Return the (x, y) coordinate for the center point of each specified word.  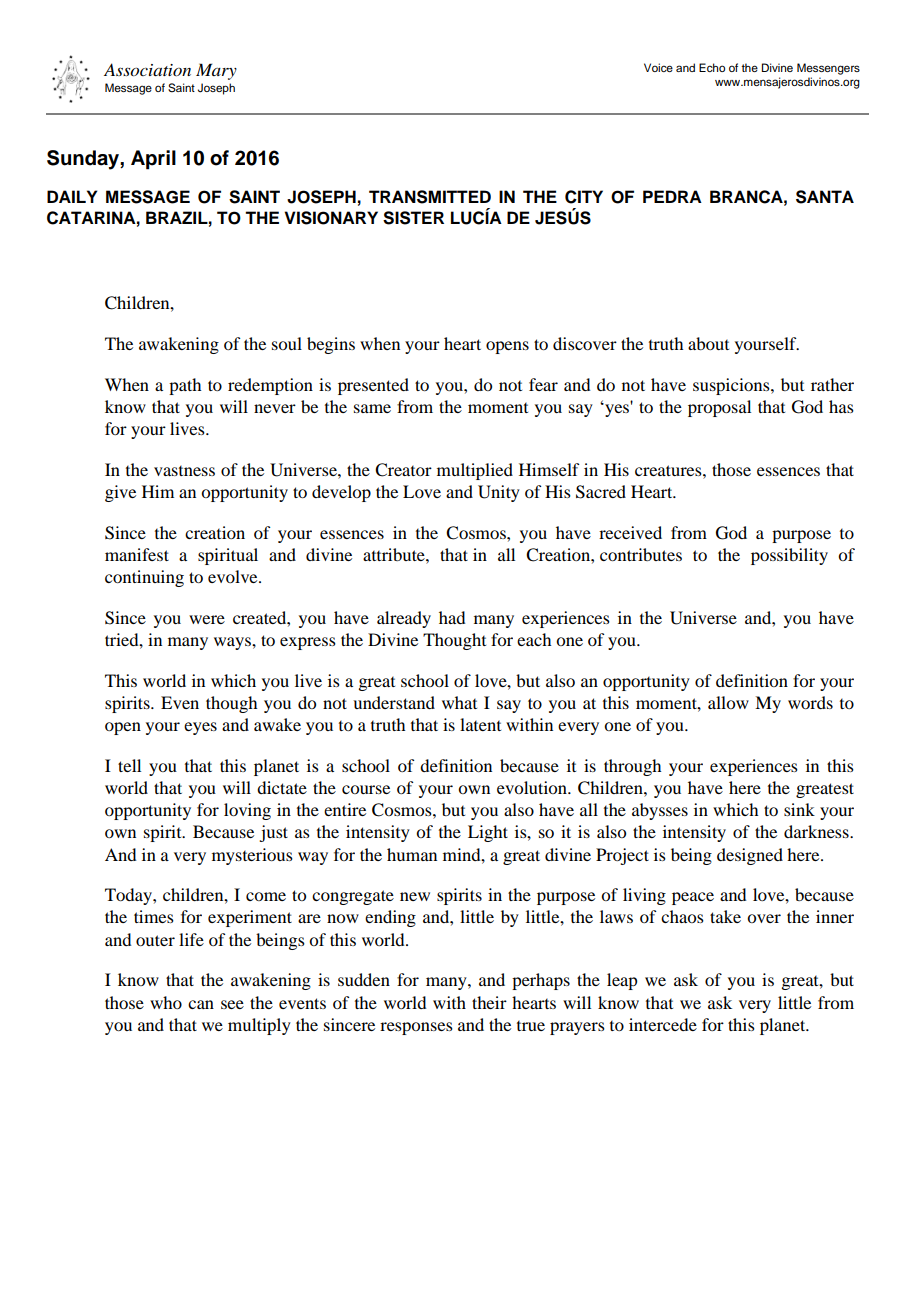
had (452, 617)
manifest (137, 554)
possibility (789, 556)
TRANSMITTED (430, 197)
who (166, 1002)
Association (147, 70)
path (185, 386)
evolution (533, 787)
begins (331, 345)
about (708, 343)
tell (129, 765)
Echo (712, 67)
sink (799, 809)
